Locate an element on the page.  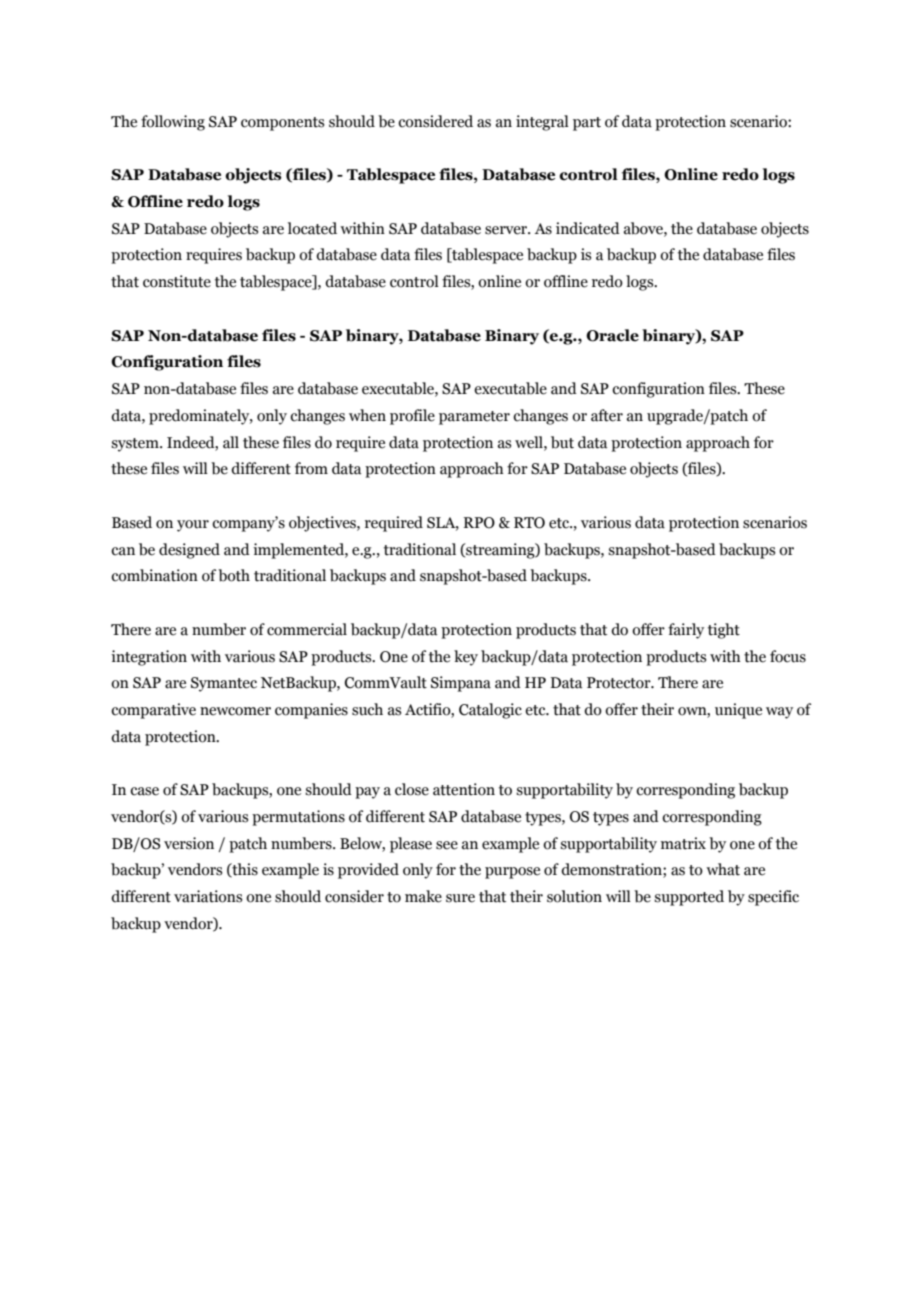
parameter is located at coordinates (474, 418).
